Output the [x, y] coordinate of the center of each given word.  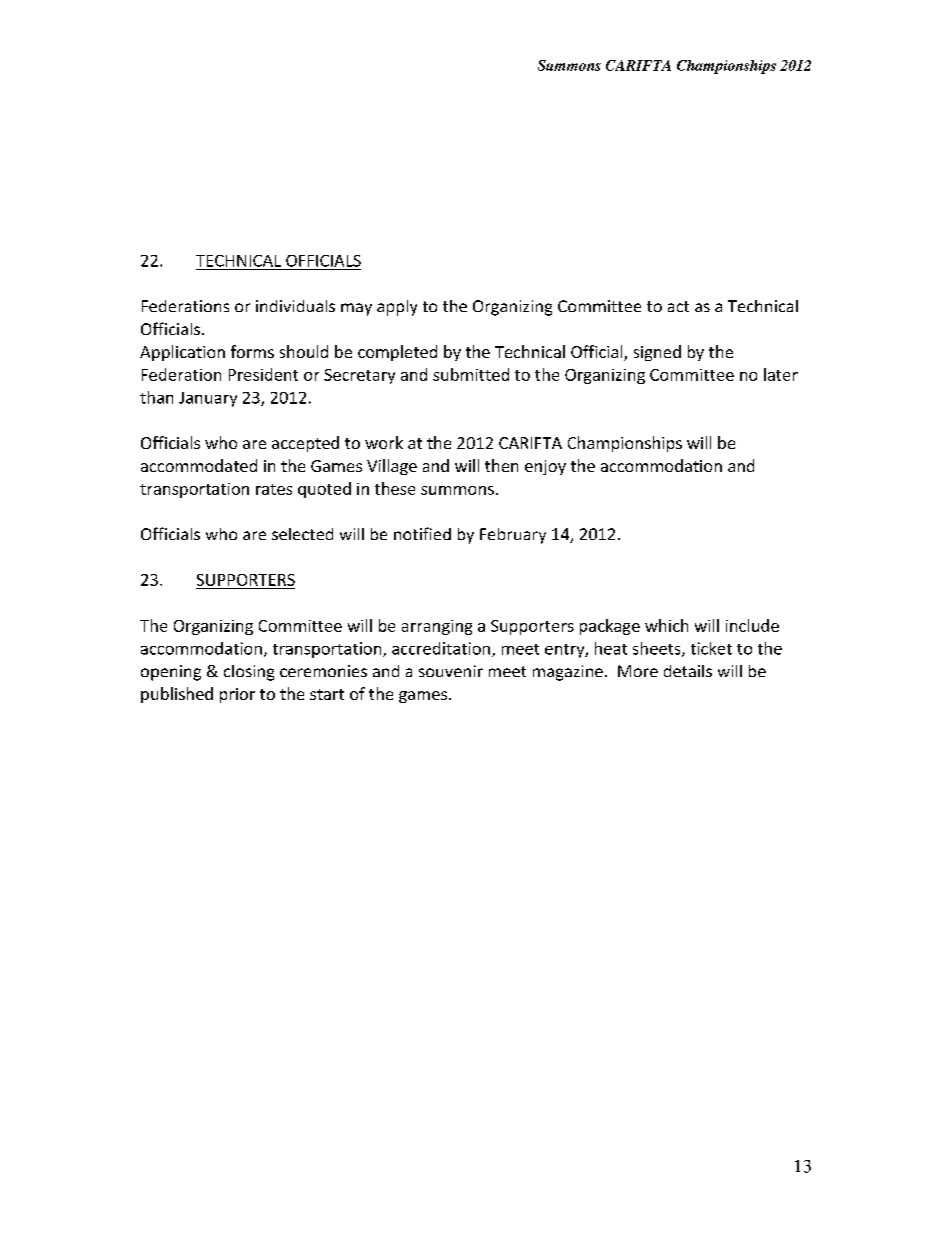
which [666, 625]
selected [302, 534]
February [513, 536]
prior [237, 695]
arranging [437, 627]
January [208, 399]
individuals [295, 306]
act [678, 306]
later [781, 374]
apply [397, 308]
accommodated [199, 465]
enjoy [545, 467]
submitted [471, 374]
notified [422, 533]
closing [249, 673]
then [501, 465]
